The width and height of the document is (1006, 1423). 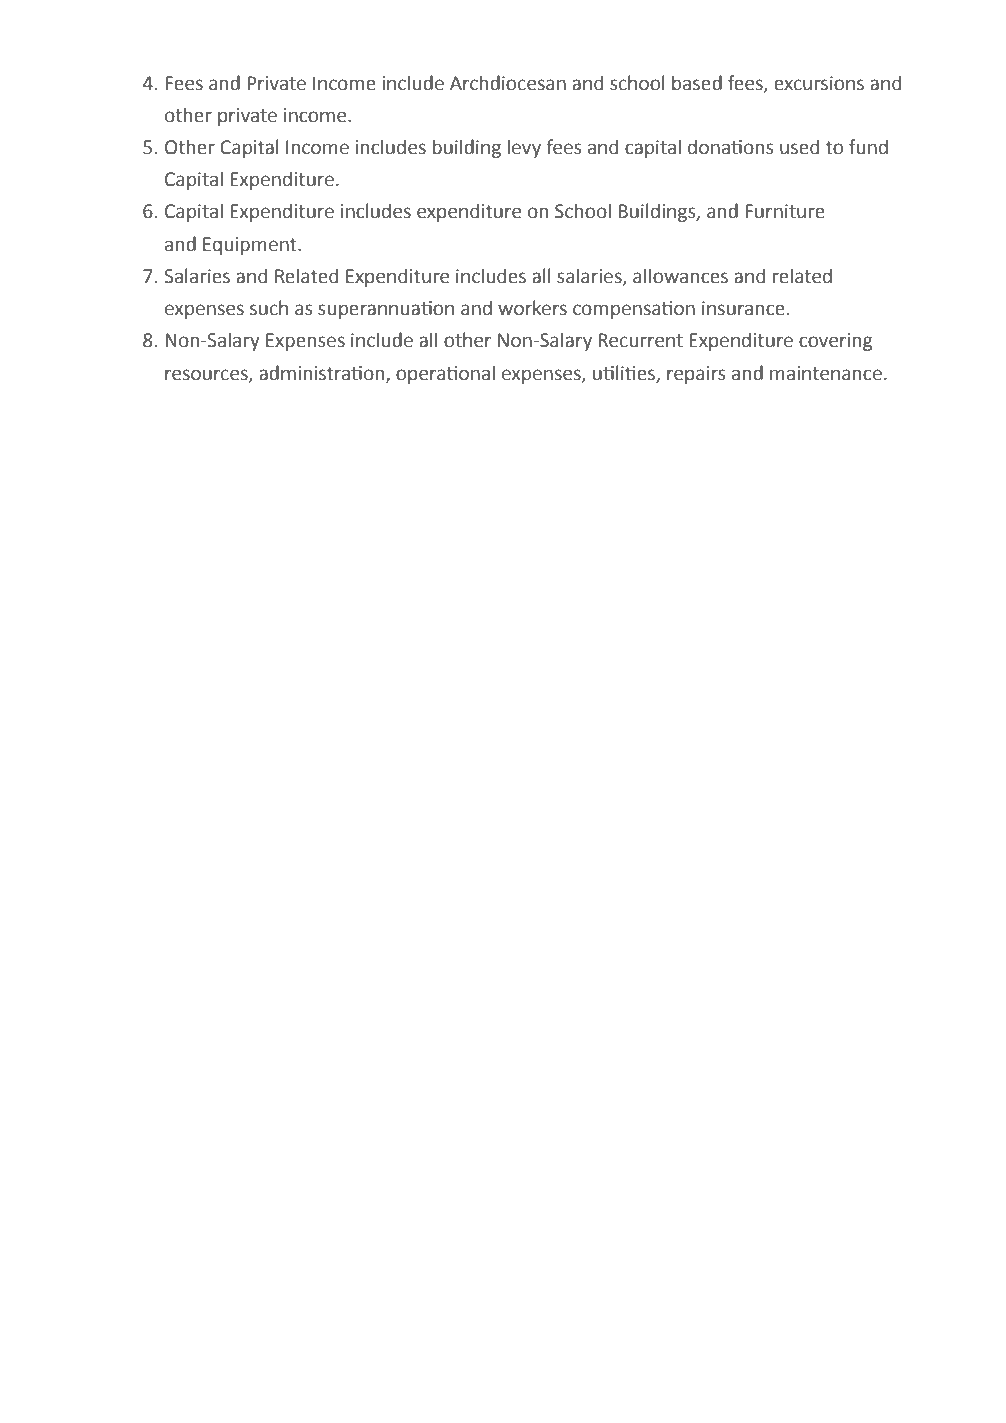 I want to click on such, so click(x=269, y=308).
